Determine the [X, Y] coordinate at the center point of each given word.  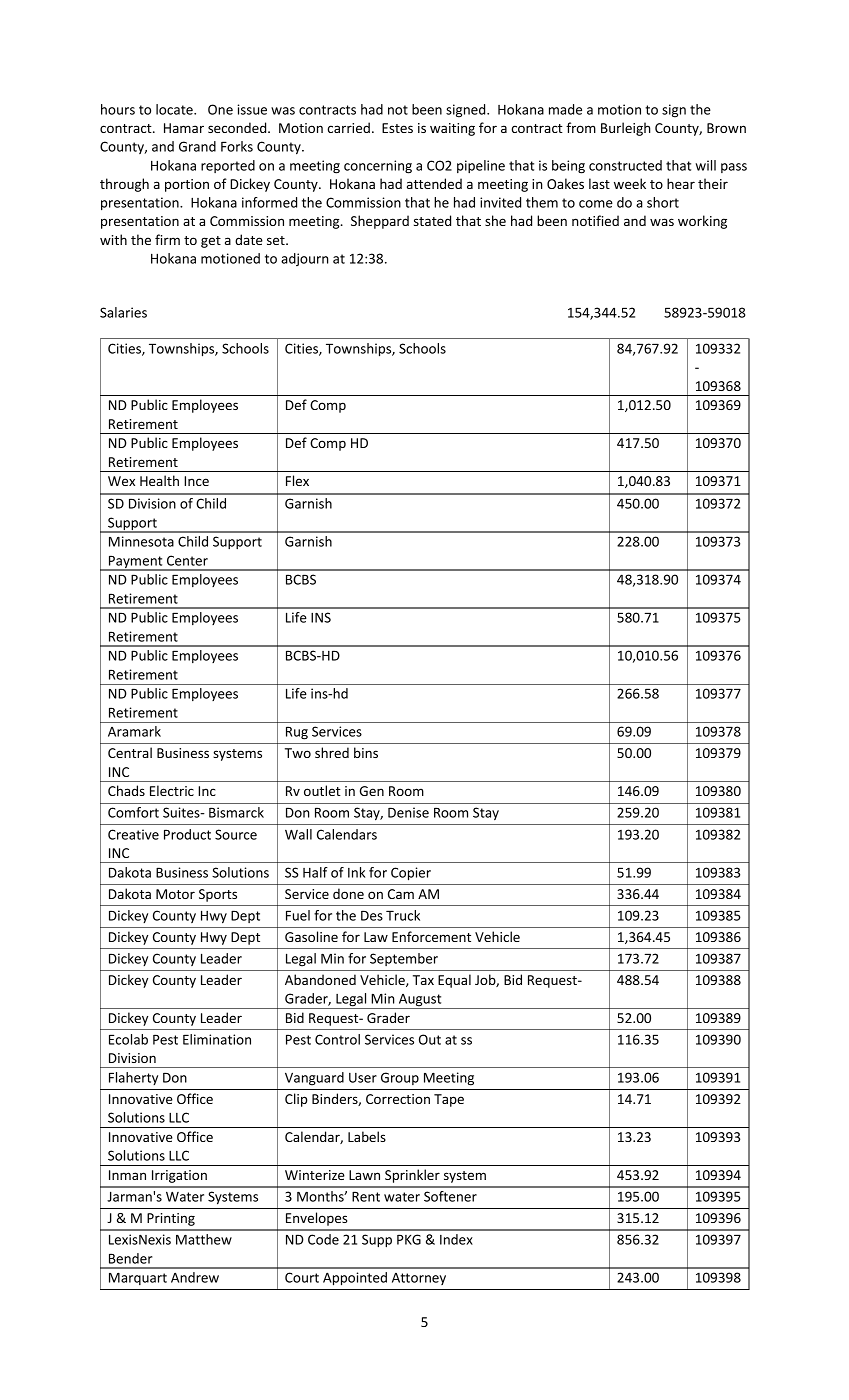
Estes [397, 128]
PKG [409, 1239]
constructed [625, 165]
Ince [196, 481]
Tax [423, 980]
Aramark [134, 731]
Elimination [217, 1039]
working [702, 222]
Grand [197, 146]
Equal [454, 981]
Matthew [204, 1239]
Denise [408, 812]
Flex [297, 480]
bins [366, 752]
